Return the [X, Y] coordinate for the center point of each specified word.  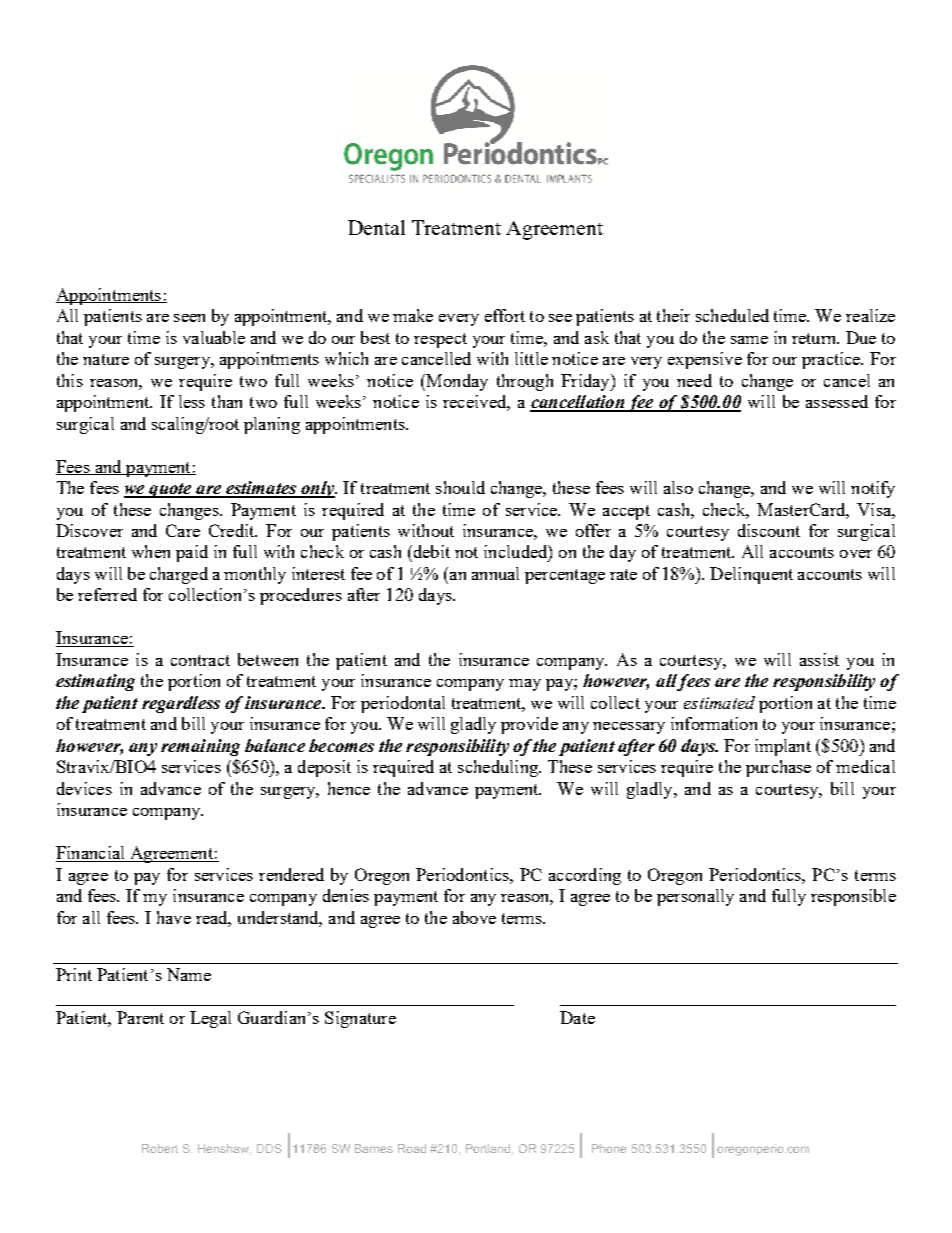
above [474, 917]
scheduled [732, 315]
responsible [853, 897]
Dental [376, 227]
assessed [837, 401]
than [227, 401]
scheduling [499, 768]
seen [189, 318]
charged [179, 575]
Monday [456, 382]
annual [495, 573]
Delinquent [751, 575]
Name [189, 974]
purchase [778, 768]
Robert [160, 1148]
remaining [200, 747]
